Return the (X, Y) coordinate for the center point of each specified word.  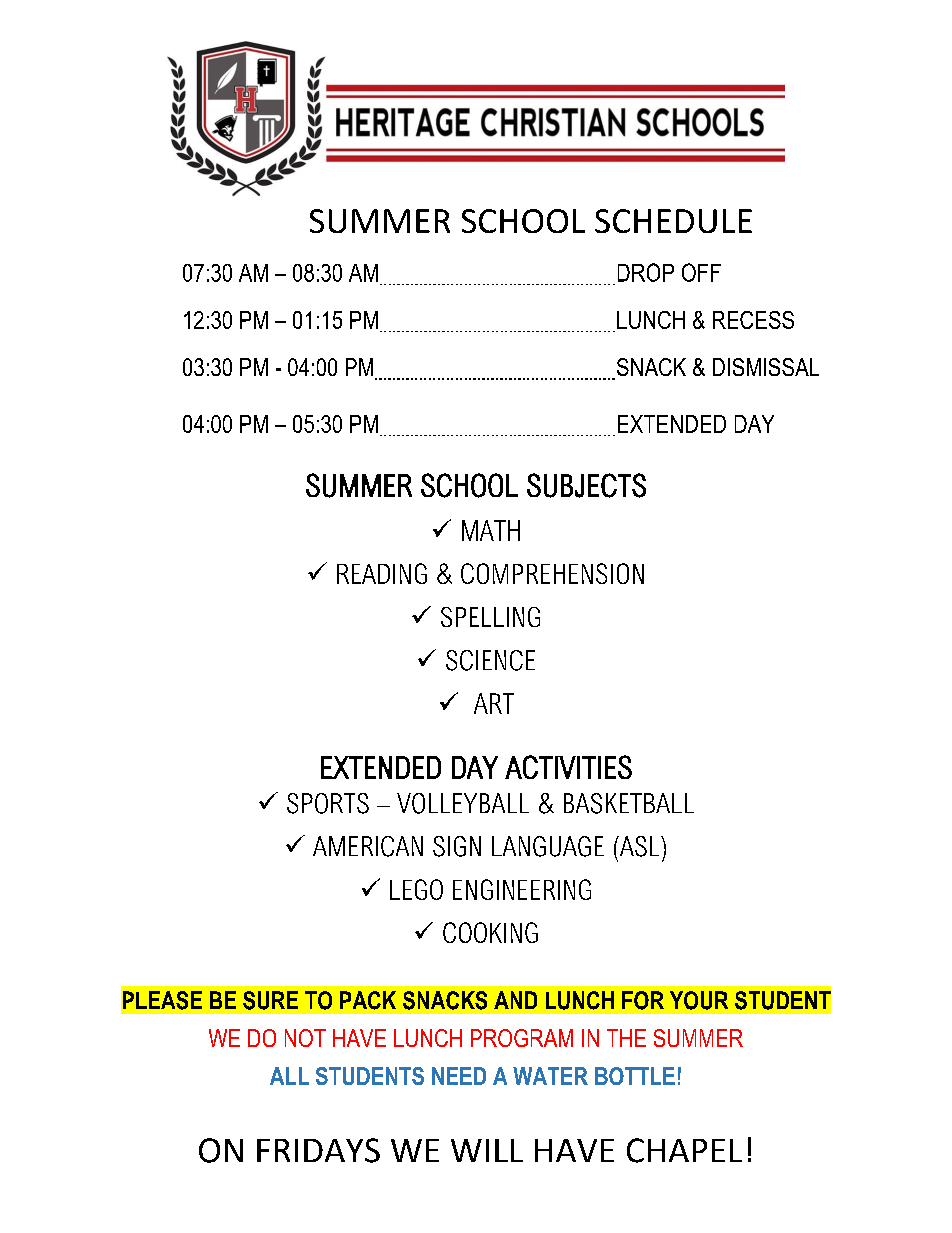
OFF (701, 272)
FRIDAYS (318, 1150)
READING (382, 573)
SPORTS (328, 803)
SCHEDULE (673, 221)
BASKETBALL (629, 803)
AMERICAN (368, 846)
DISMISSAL (766, 367)
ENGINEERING (522, 889)
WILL (487, 1150)
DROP (646, 272)
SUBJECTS (586, 485)
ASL (639, 846)
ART (494, 703)
